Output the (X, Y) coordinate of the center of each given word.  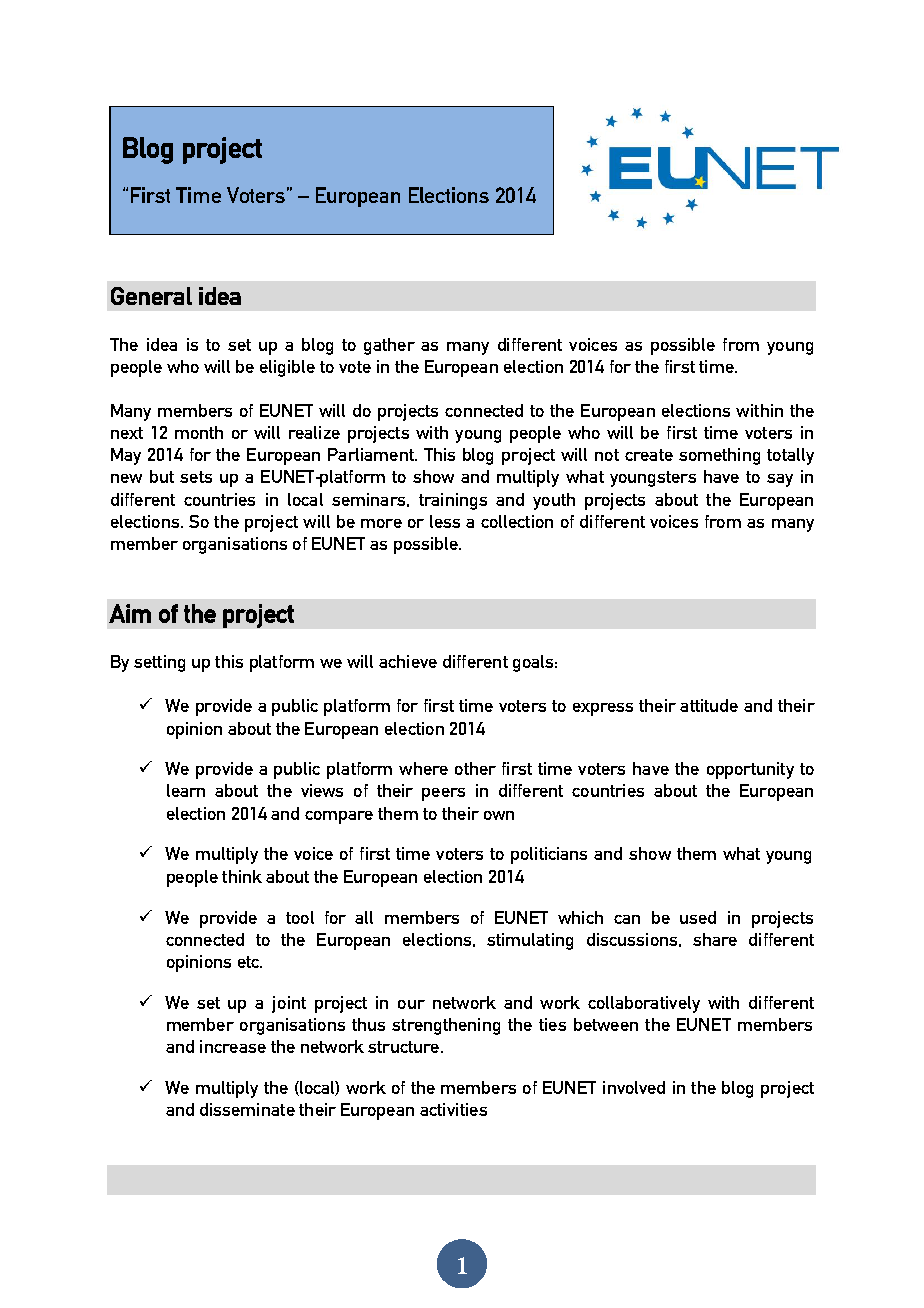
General (151, 296)
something (719, 456)
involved (634, 1087)
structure (403, 1047)
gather (389, 346)
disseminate (247, 1109)
